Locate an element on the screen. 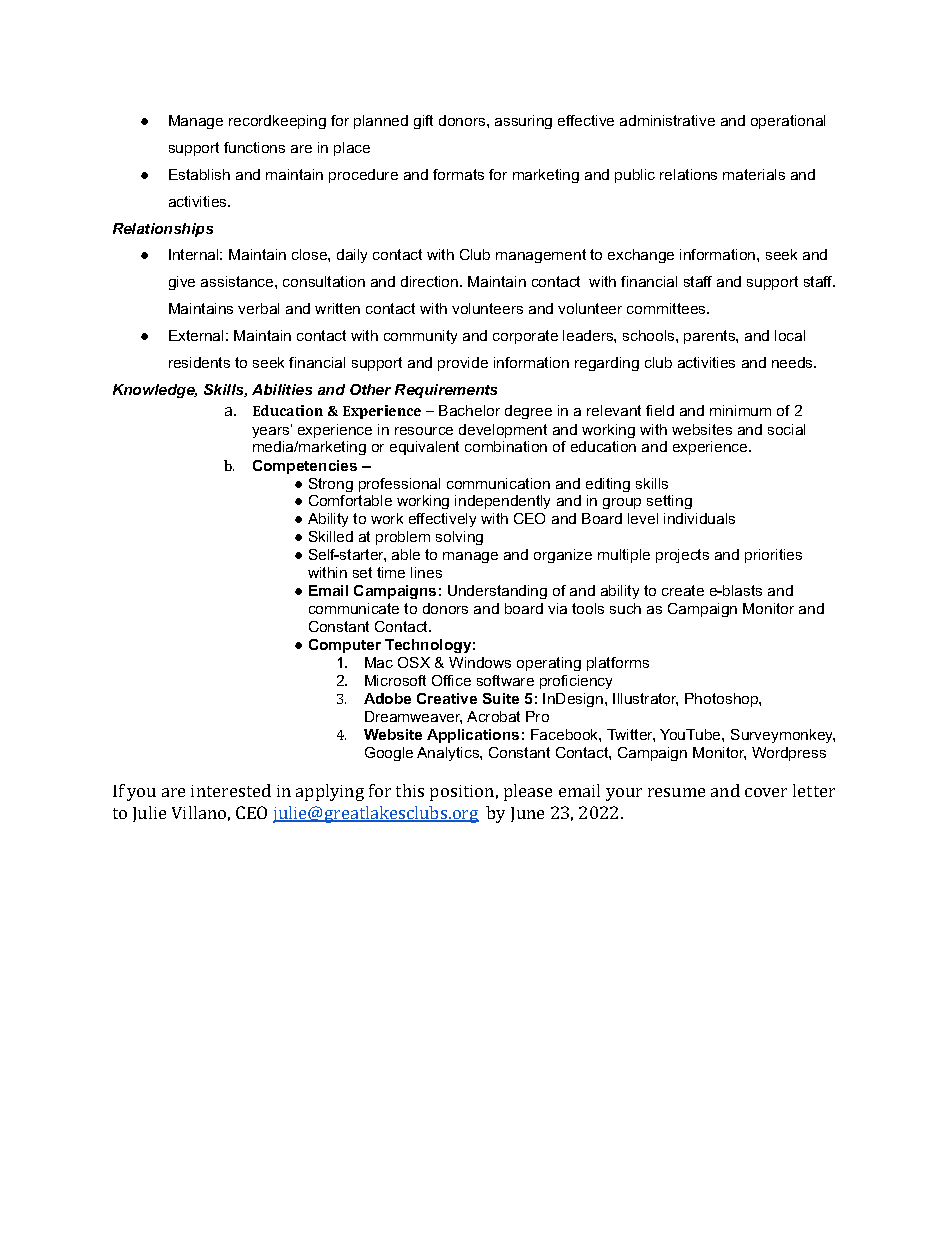  communication is located at coordinates (498, 483).
